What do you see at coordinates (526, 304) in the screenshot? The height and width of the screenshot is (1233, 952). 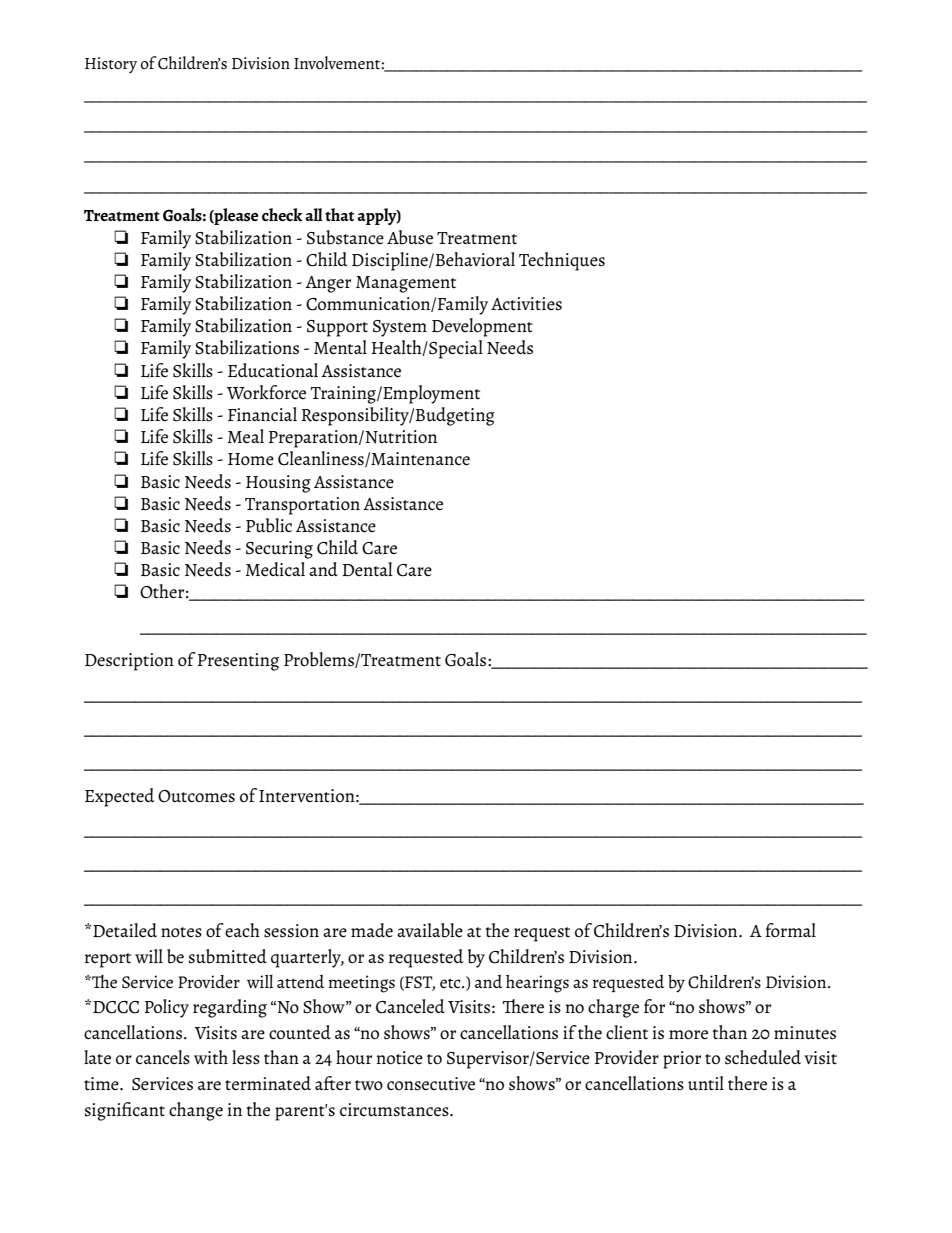 I see `Activities` at bounding box center [526, 304].
